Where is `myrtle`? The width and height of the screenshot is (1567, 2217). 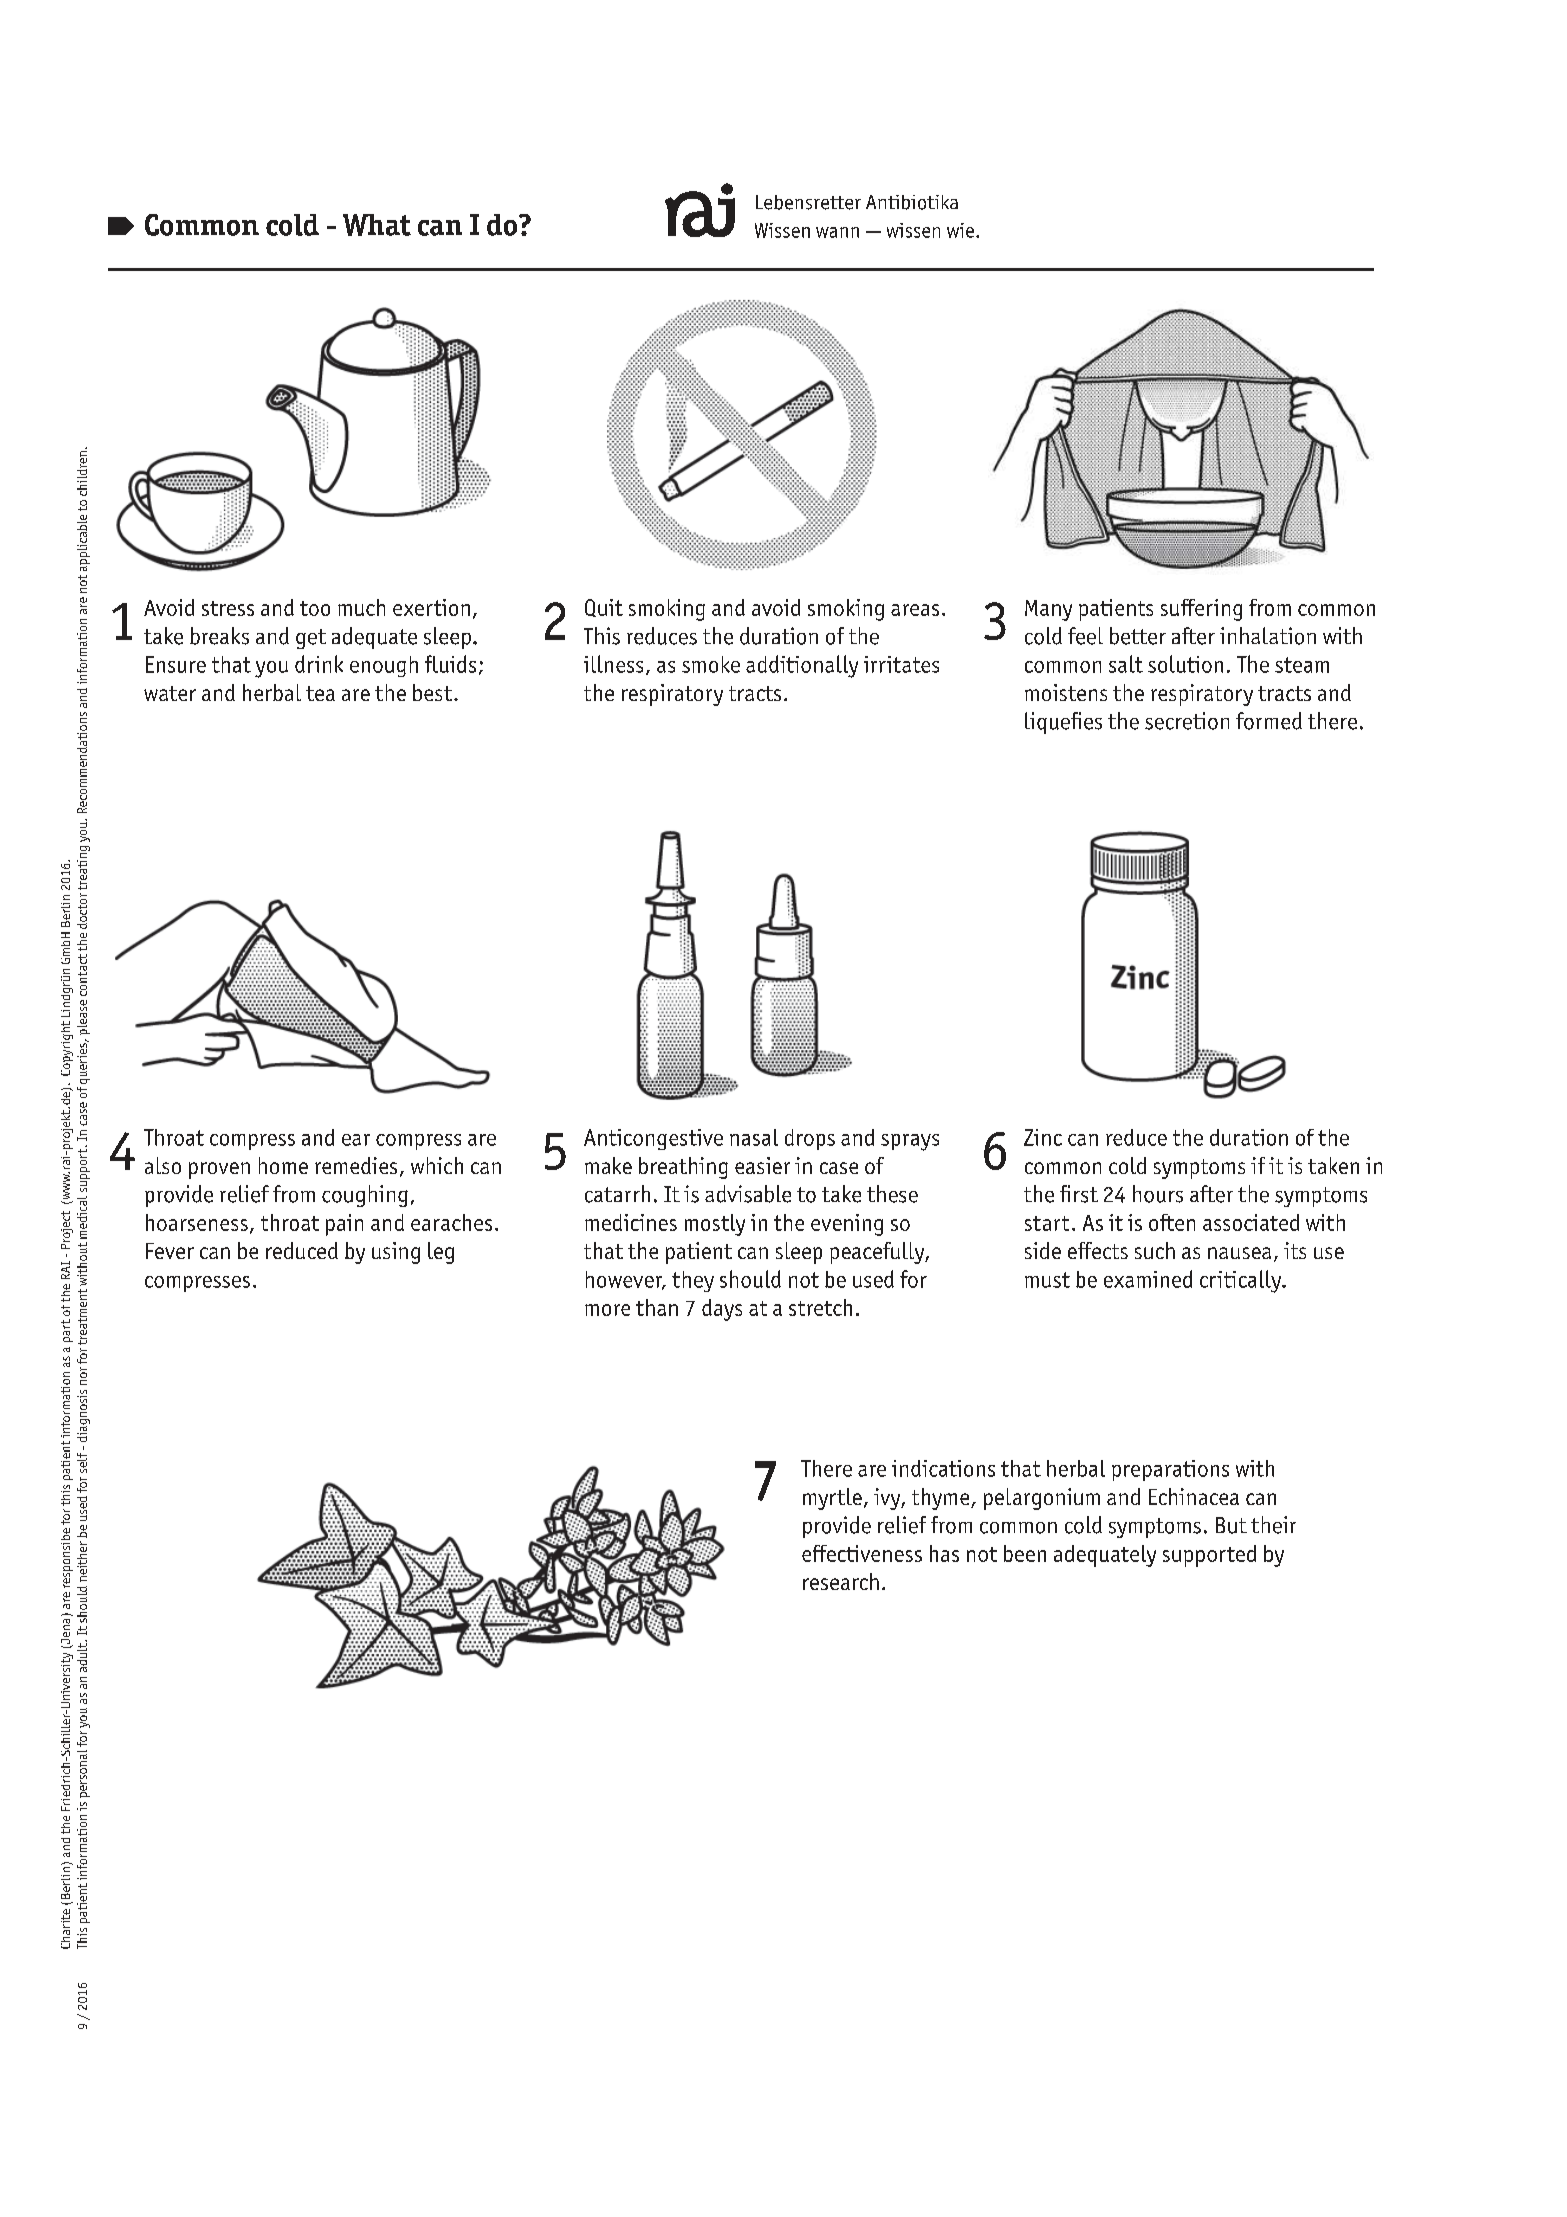 myrtle is located at coordinates (832, 1499).
